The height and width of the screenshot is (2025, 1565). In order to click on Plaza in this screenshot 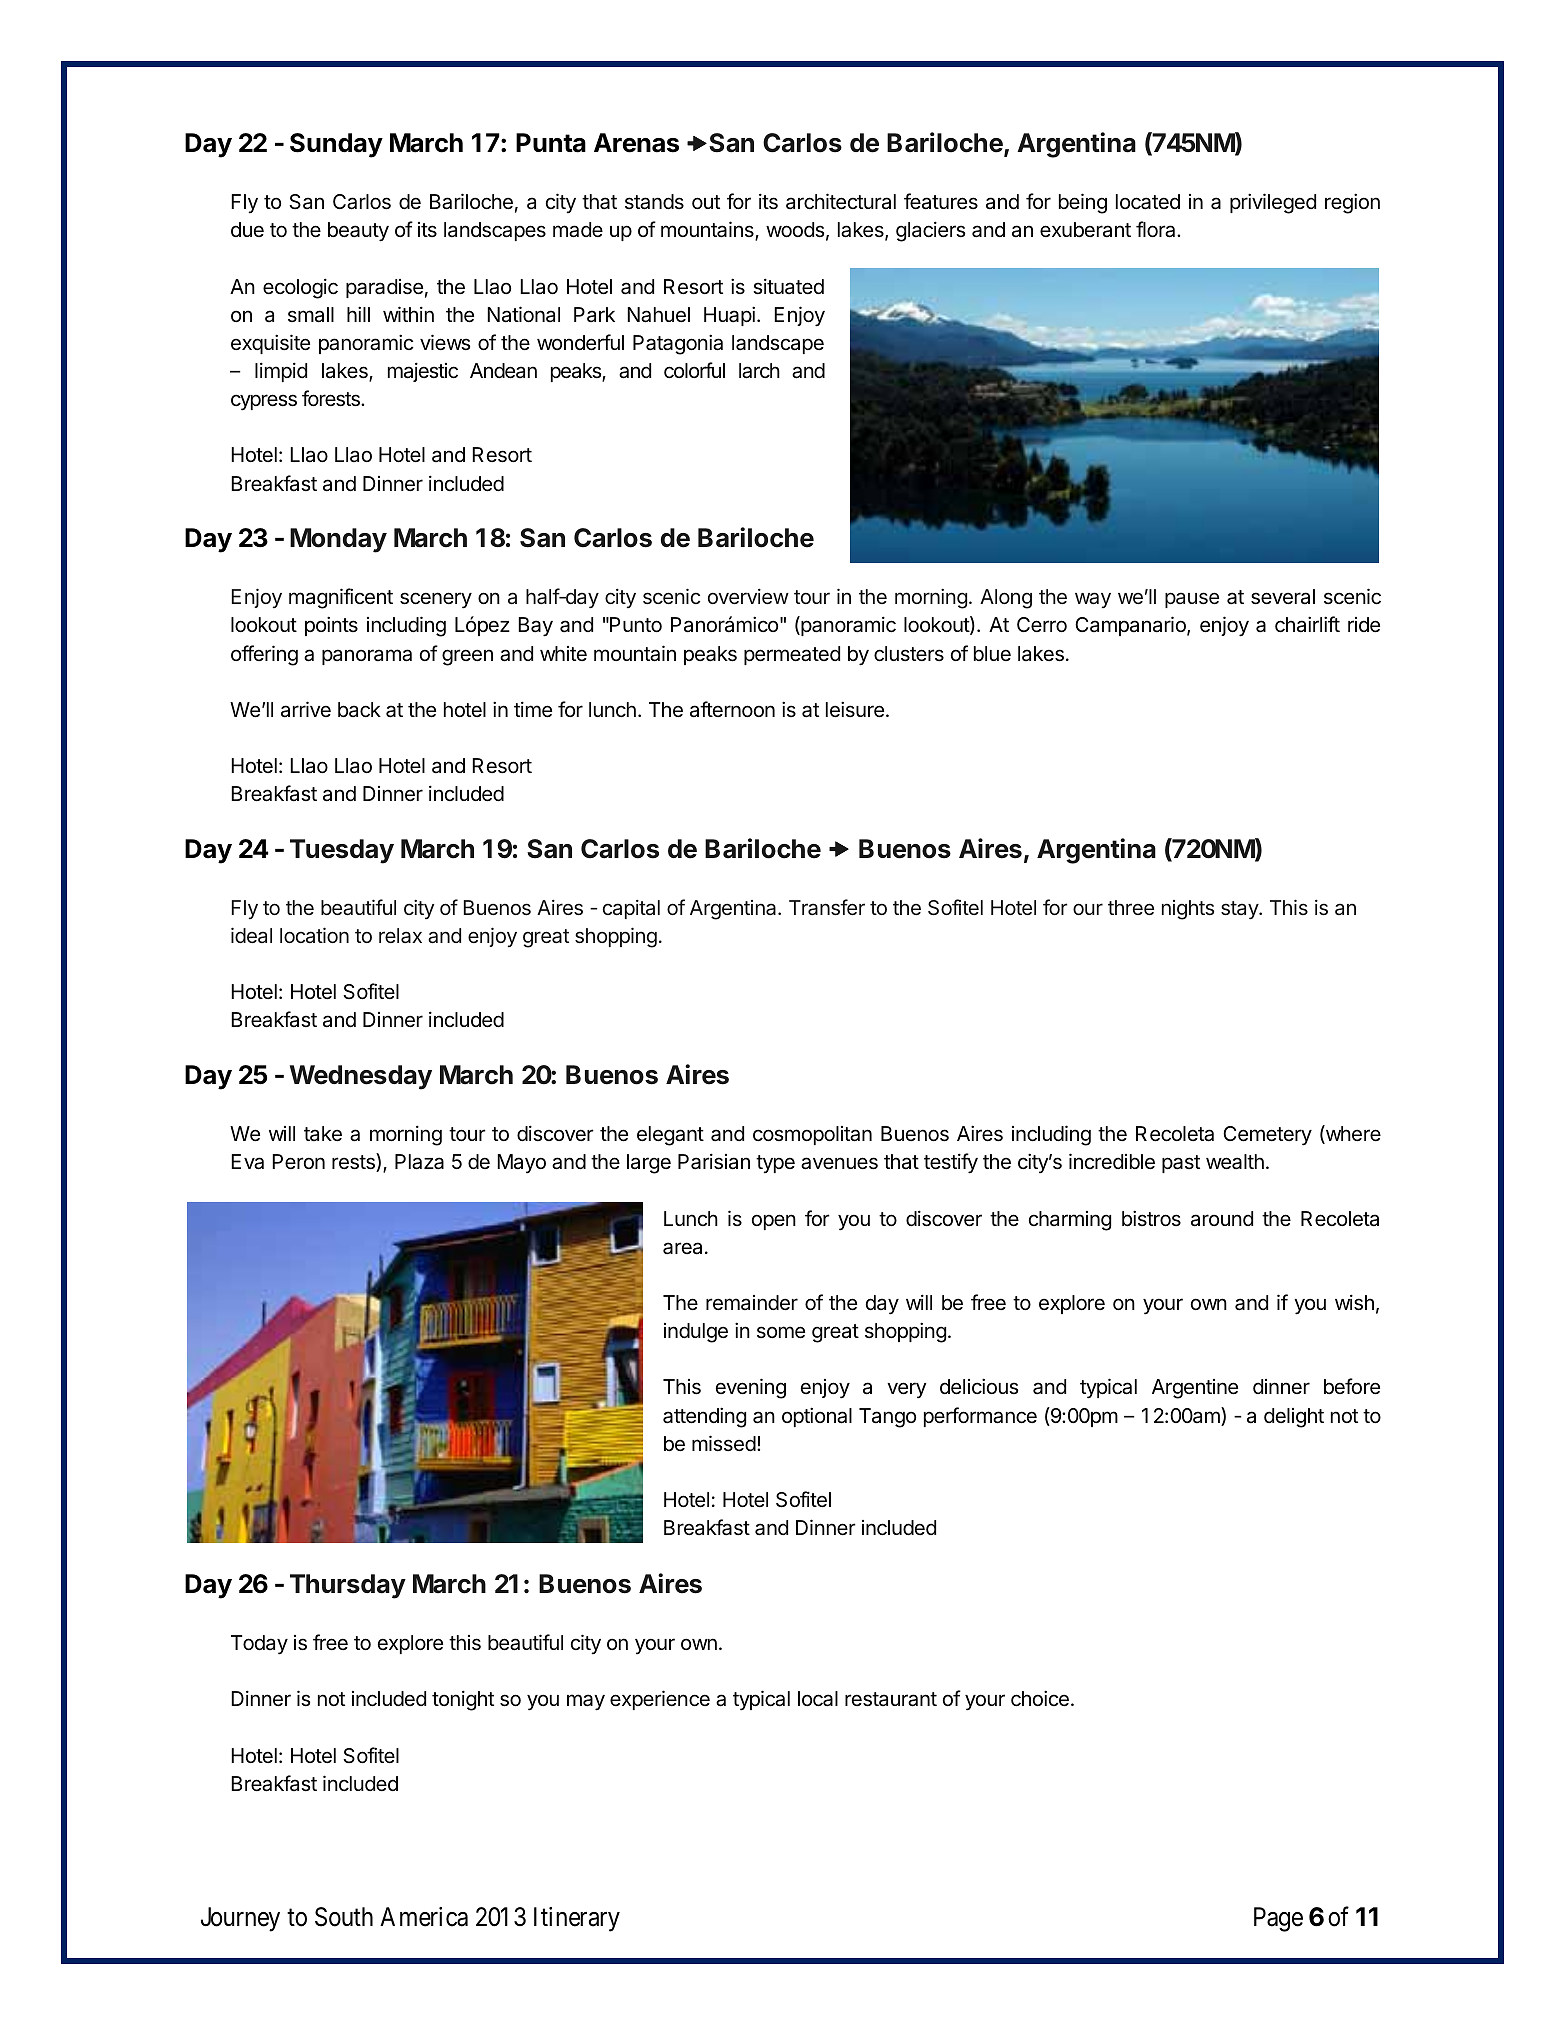, I will do `click(419, 1162)`.
